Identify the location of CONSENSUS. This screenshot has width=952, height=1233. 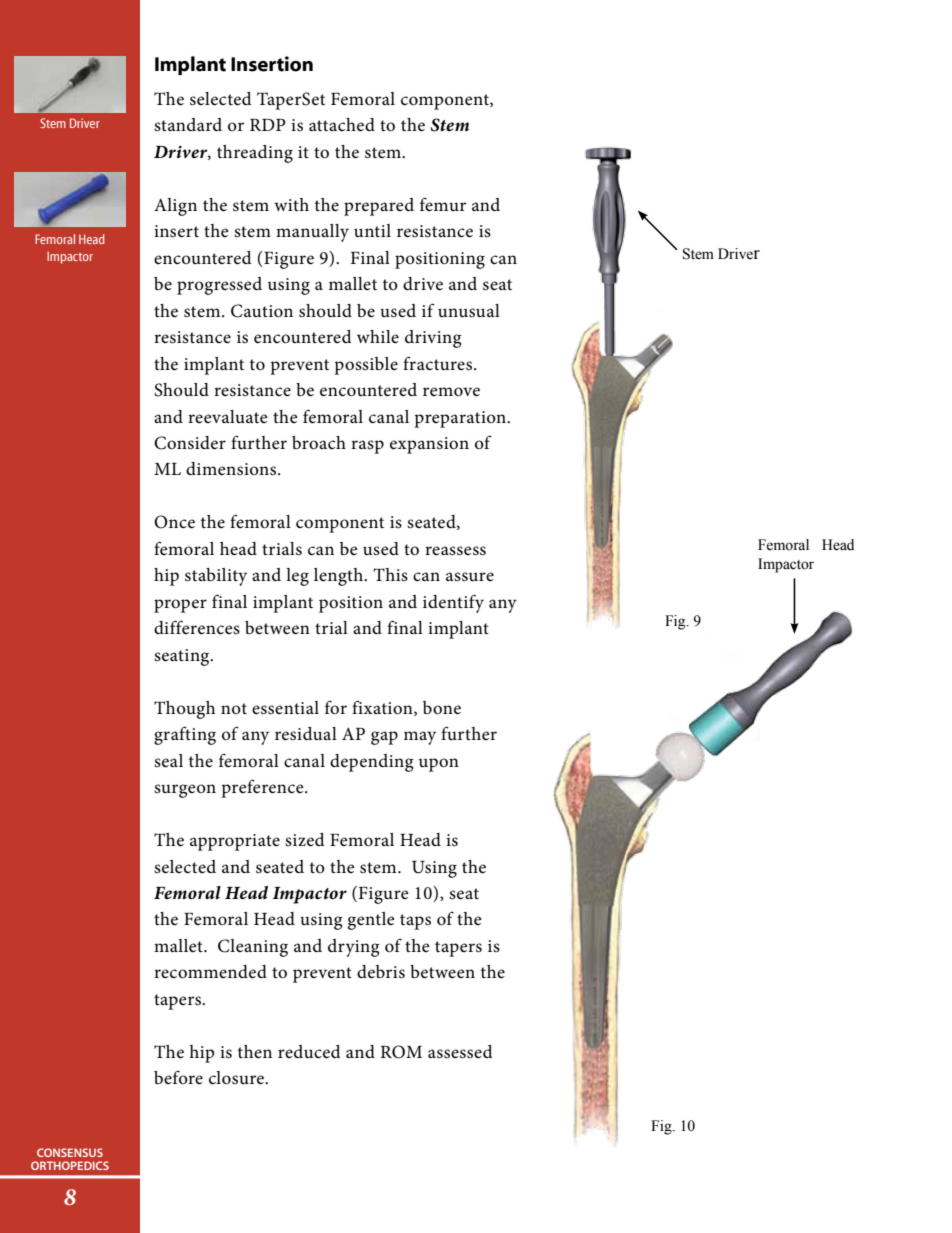
(70, 1152).
